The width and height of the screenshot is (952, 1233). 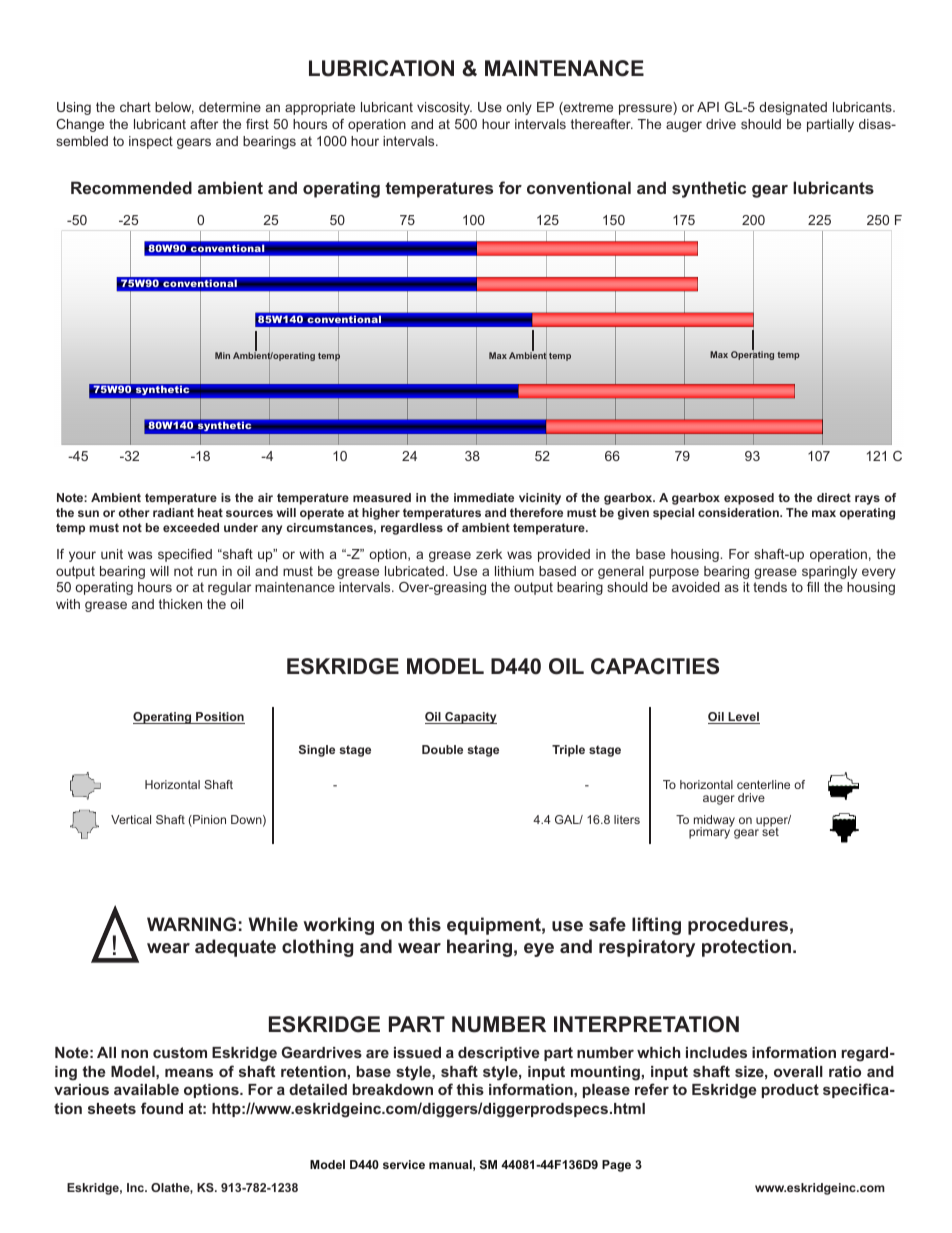 What do you see at coordinates (444, 108) in the screenshot?
I see `viscosity` at bounding box center [444, 108].
